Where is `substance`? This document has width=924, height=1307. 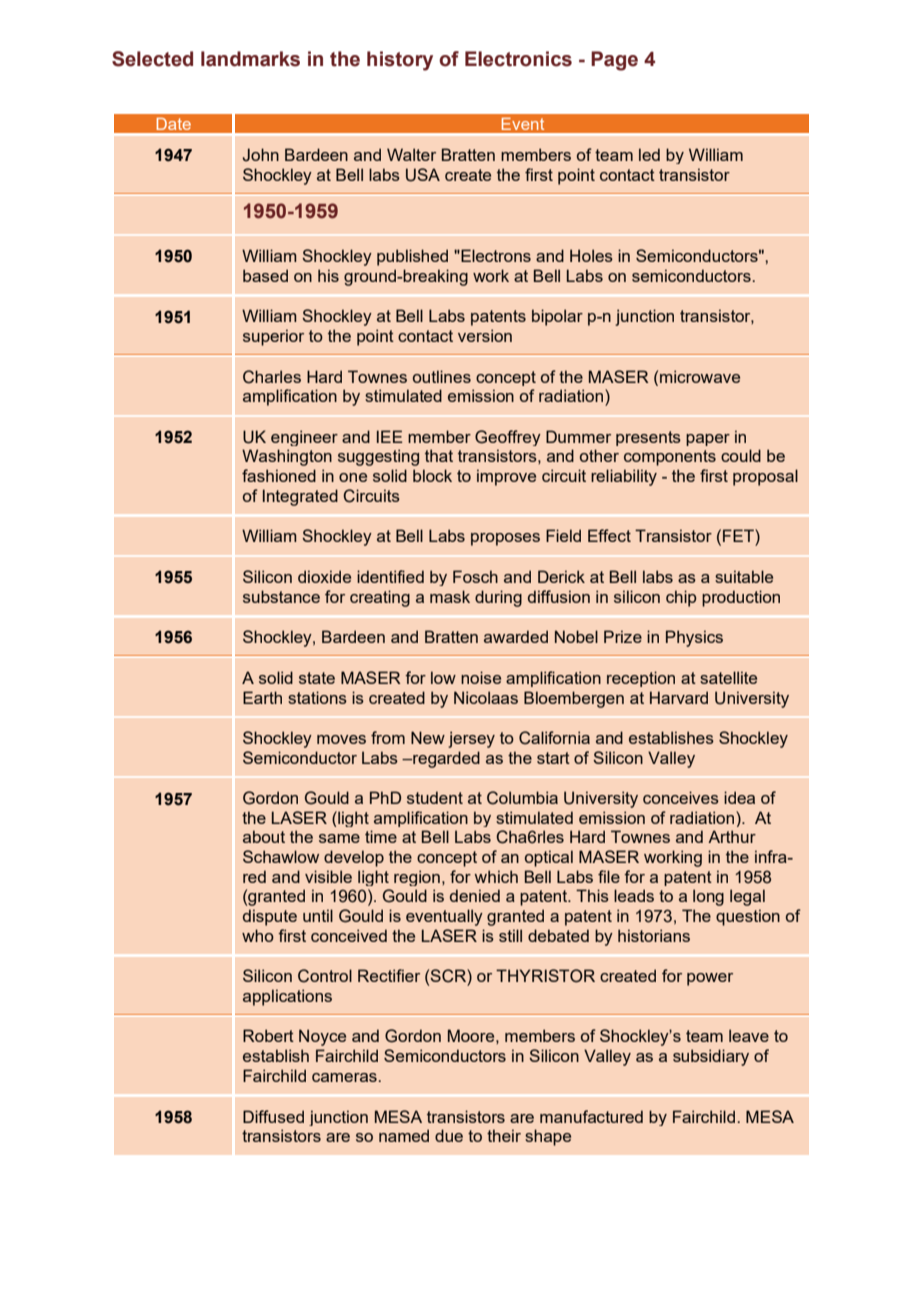
substance is located at coordinates (281, 596).
